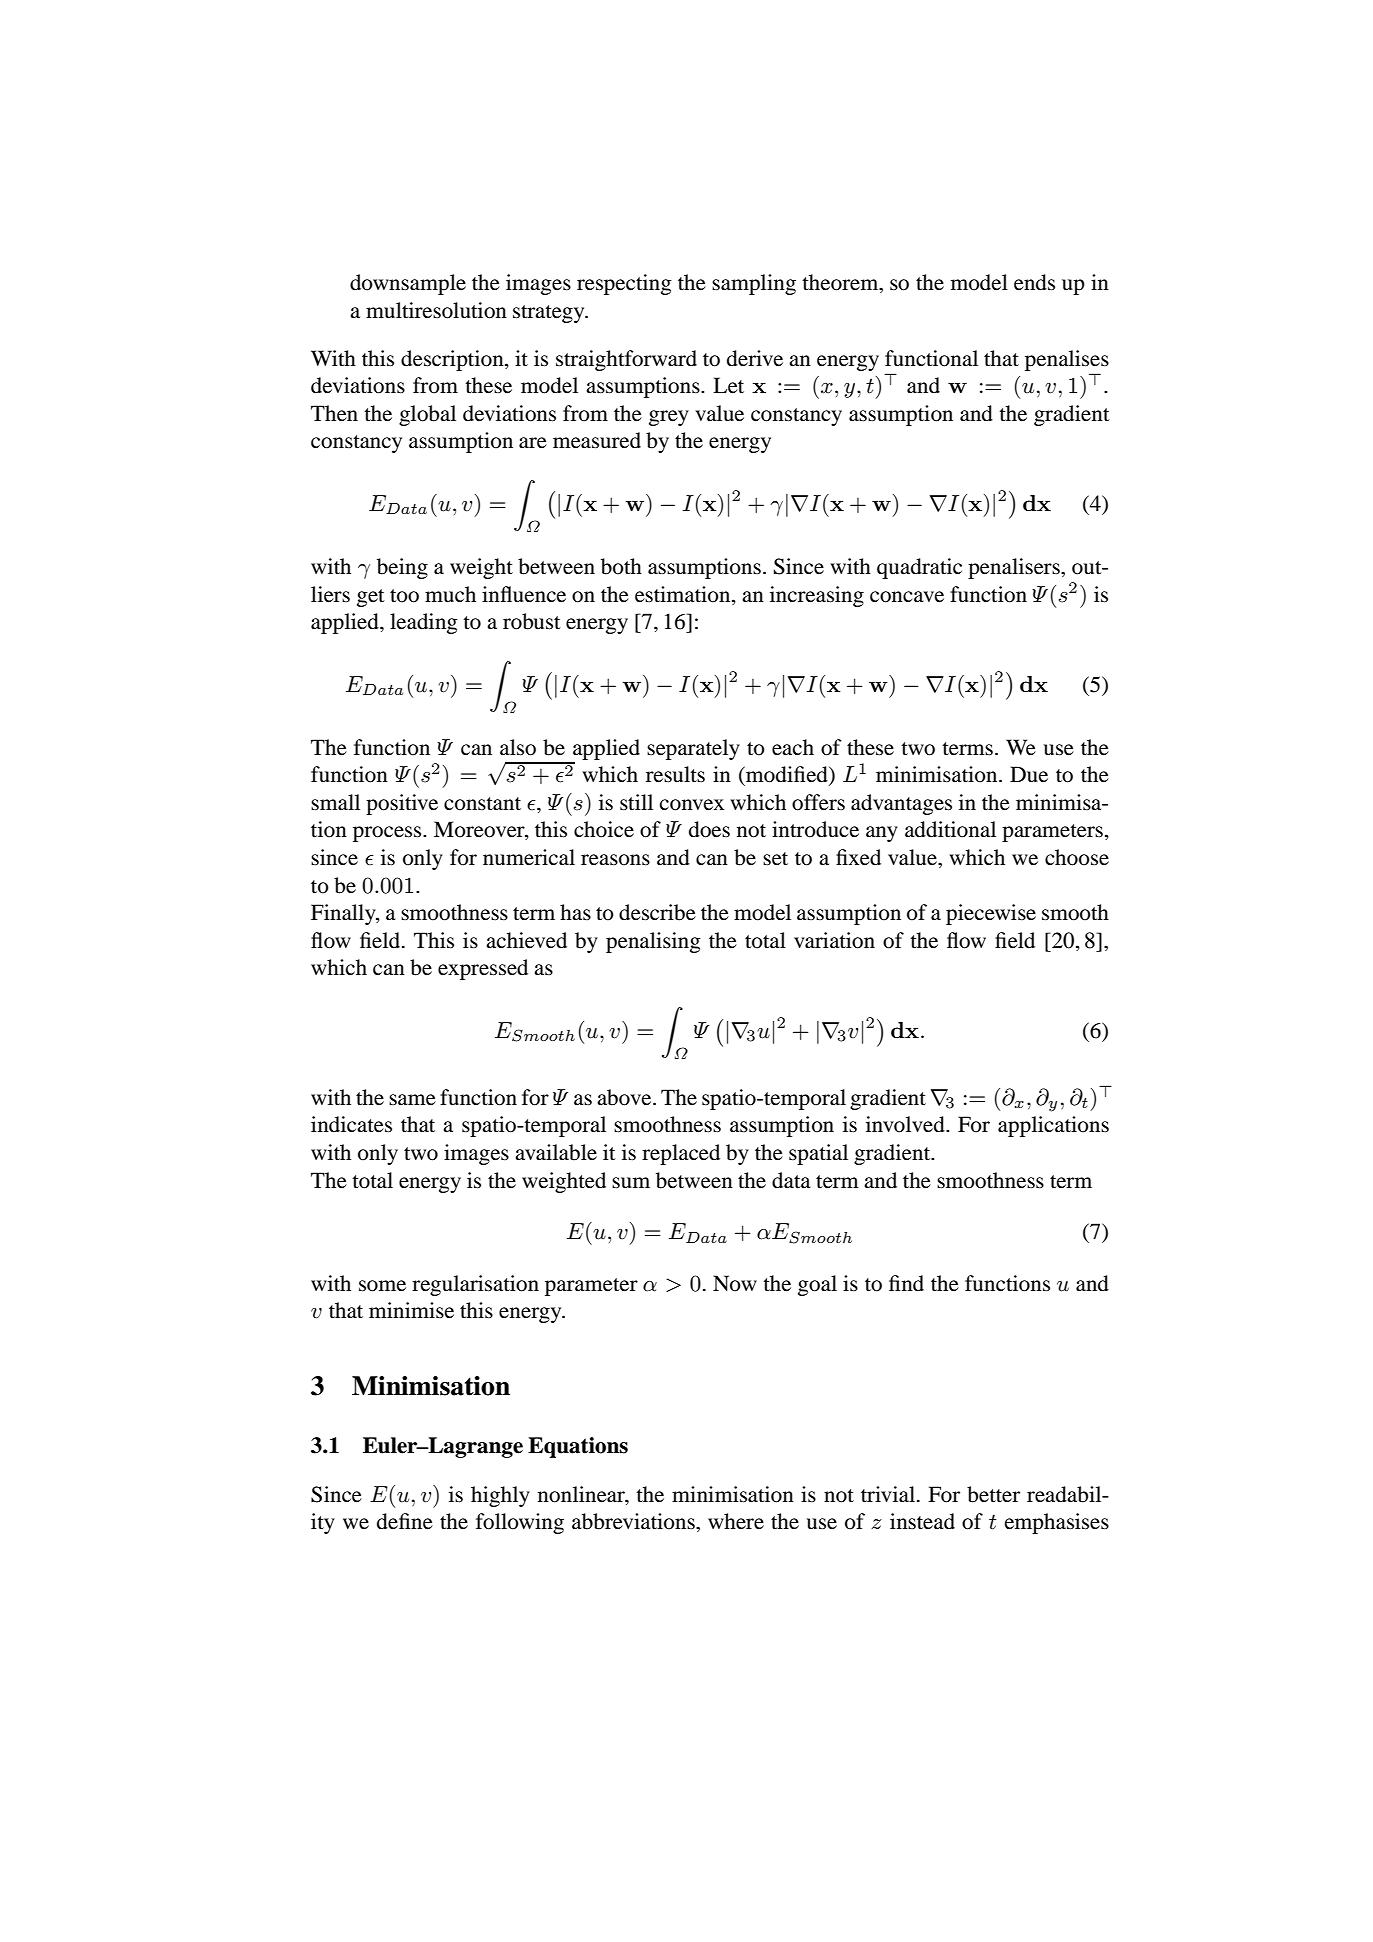 The height and width of the screenshot is (1942, 1373). Describe the element at coordinates (405, 1521) in the screenshot. I see `define` at that location.
